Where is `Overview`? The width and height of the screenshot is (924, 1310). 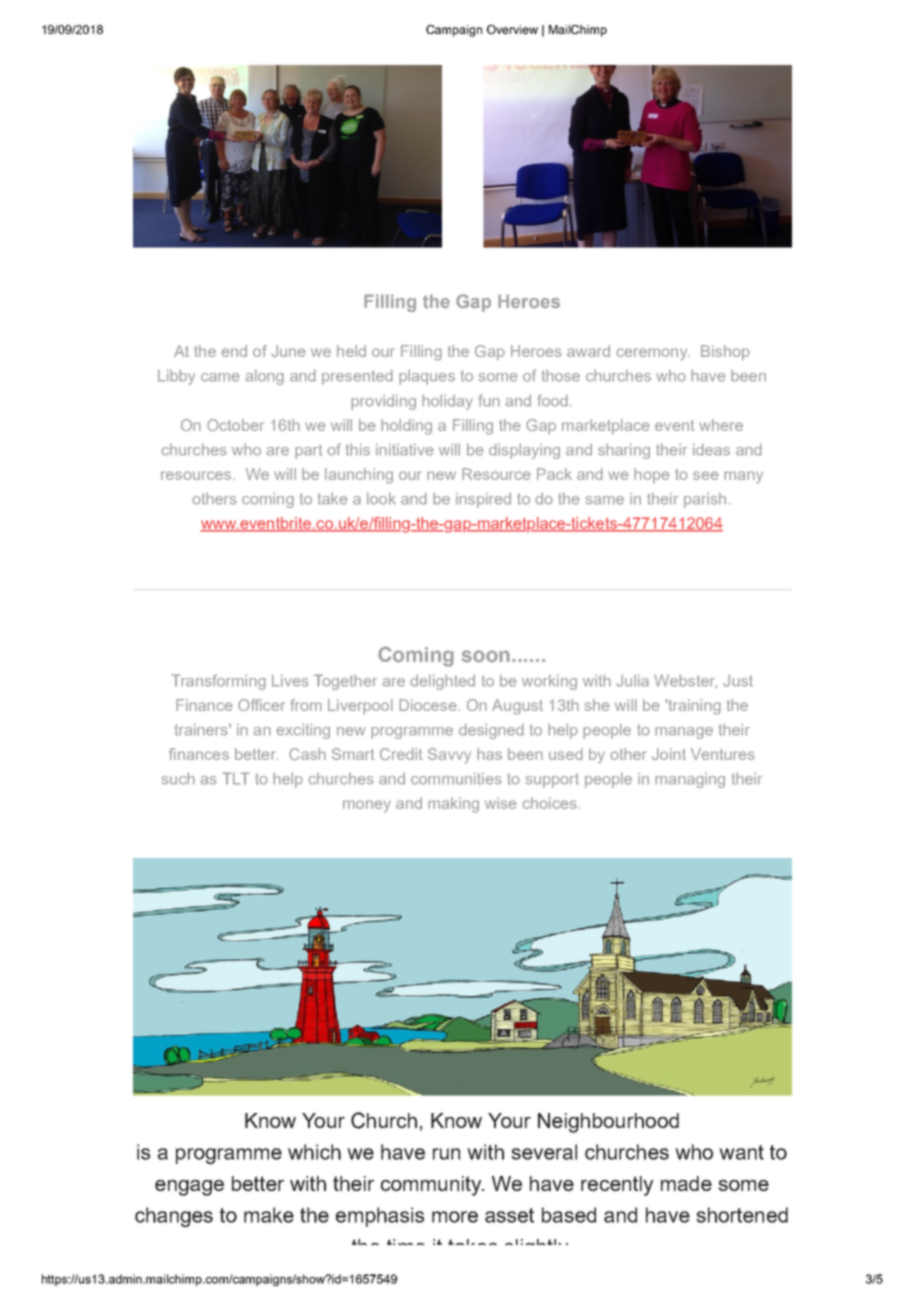 Overview is located at coordinates (512, 29).
